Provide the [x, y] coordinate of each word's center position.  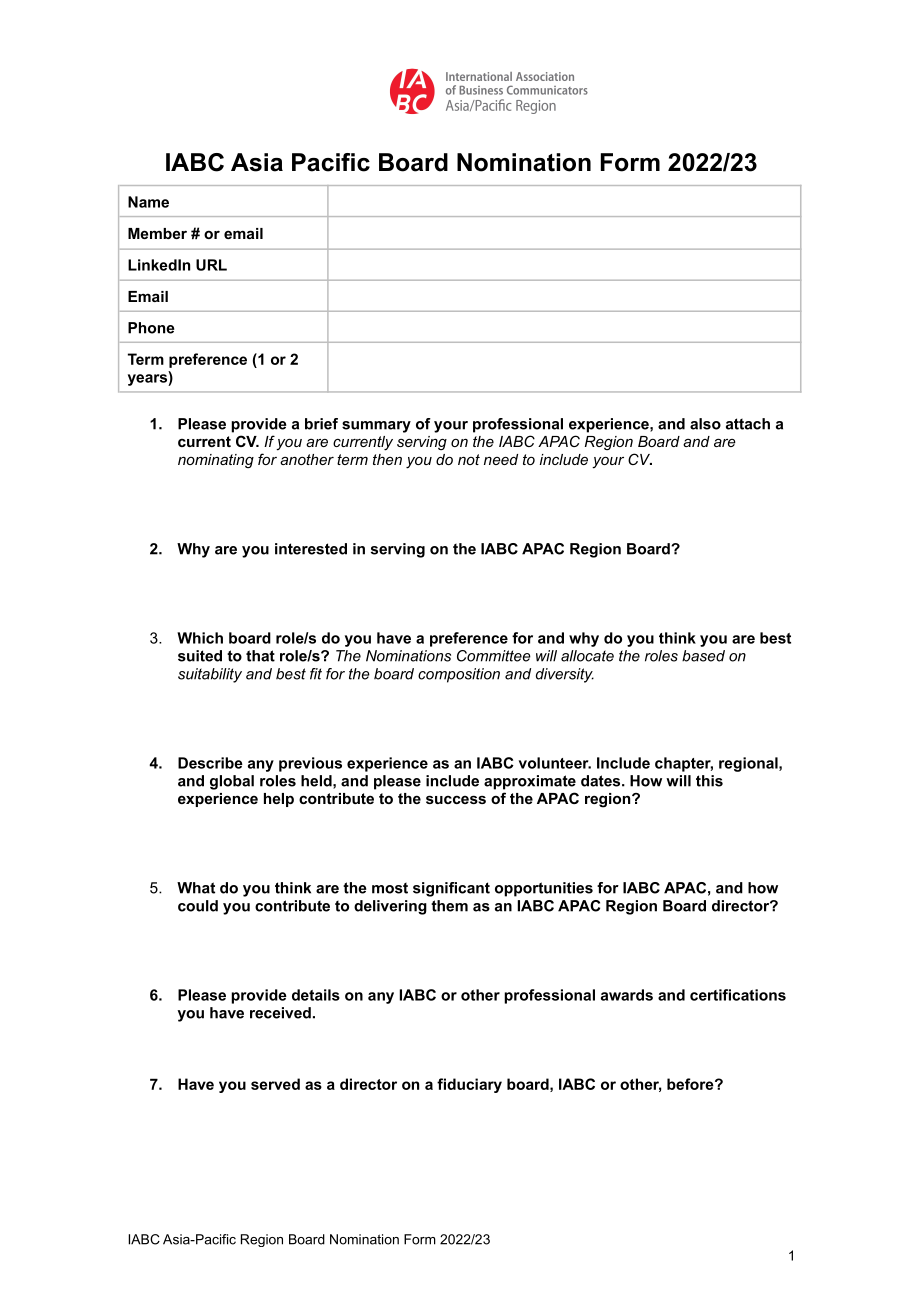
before [691, 1084]
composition [459, 675]
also [705, 424]
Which [200, 638]
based [703, 656]
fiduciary [469, 1085]
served [275, 1084]
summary [376, 427]
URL [211, 265]
